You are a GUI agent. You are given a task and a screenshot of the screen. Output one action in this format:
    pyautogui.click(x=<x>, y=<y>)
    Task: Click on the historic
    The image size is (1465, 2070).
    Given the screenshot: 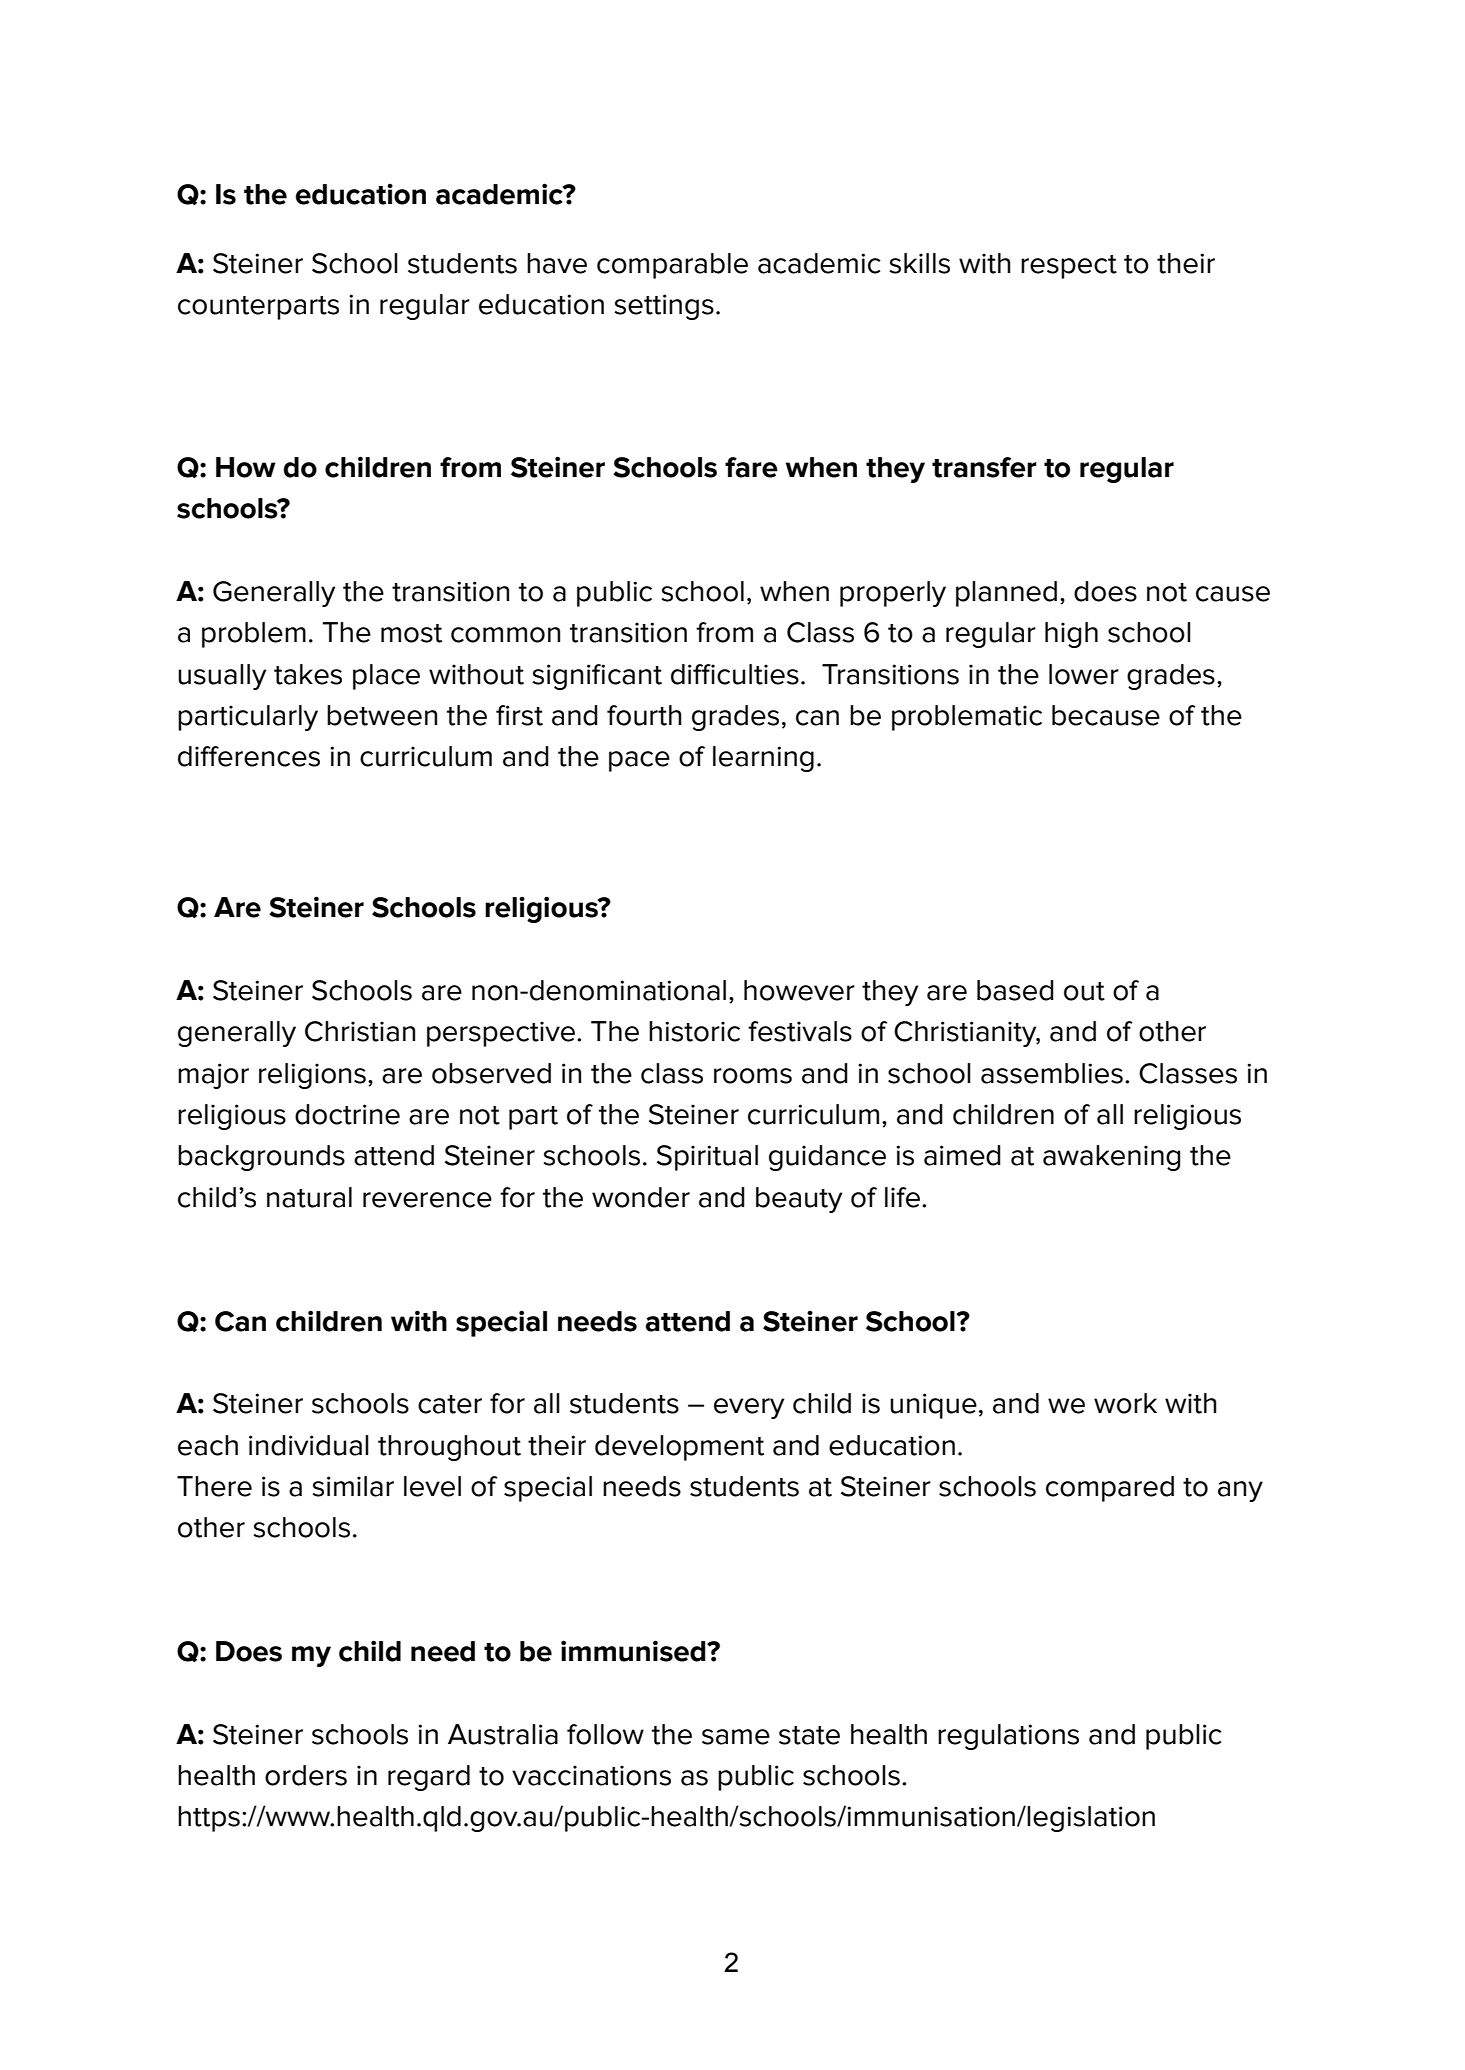 What is the action you would take?
    pyautogui.click(x=694, y=1031)
